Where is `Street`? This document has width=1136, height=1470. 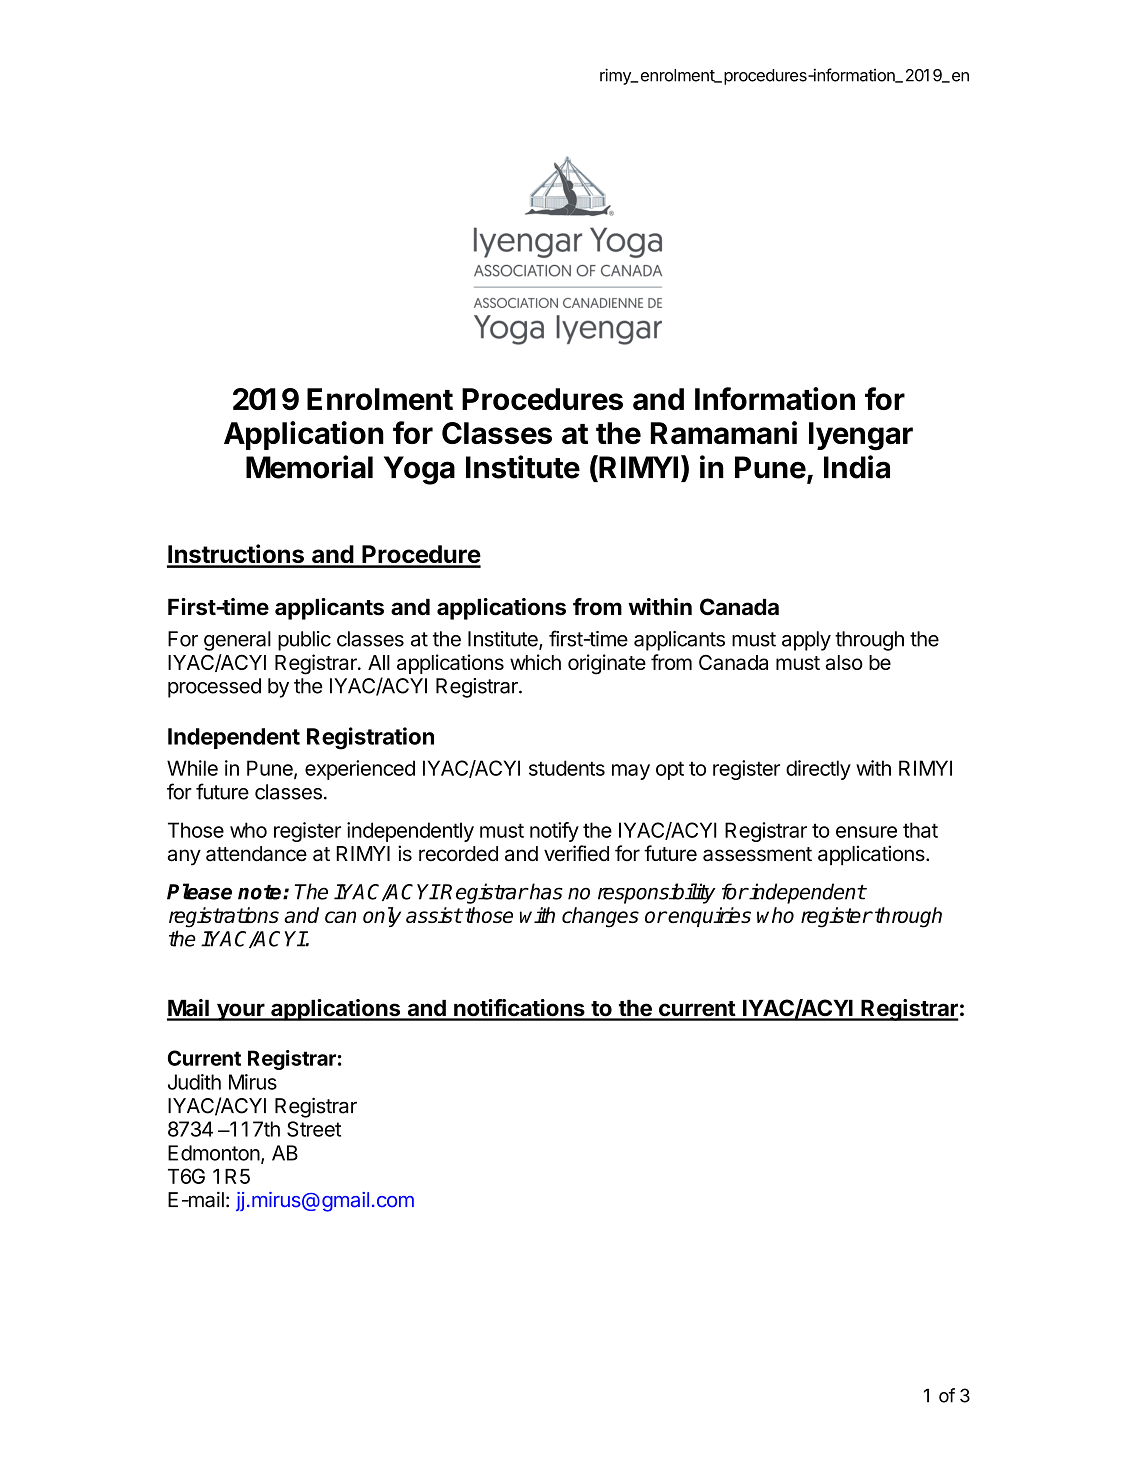 Street is located at coordinates (314, 1129).
